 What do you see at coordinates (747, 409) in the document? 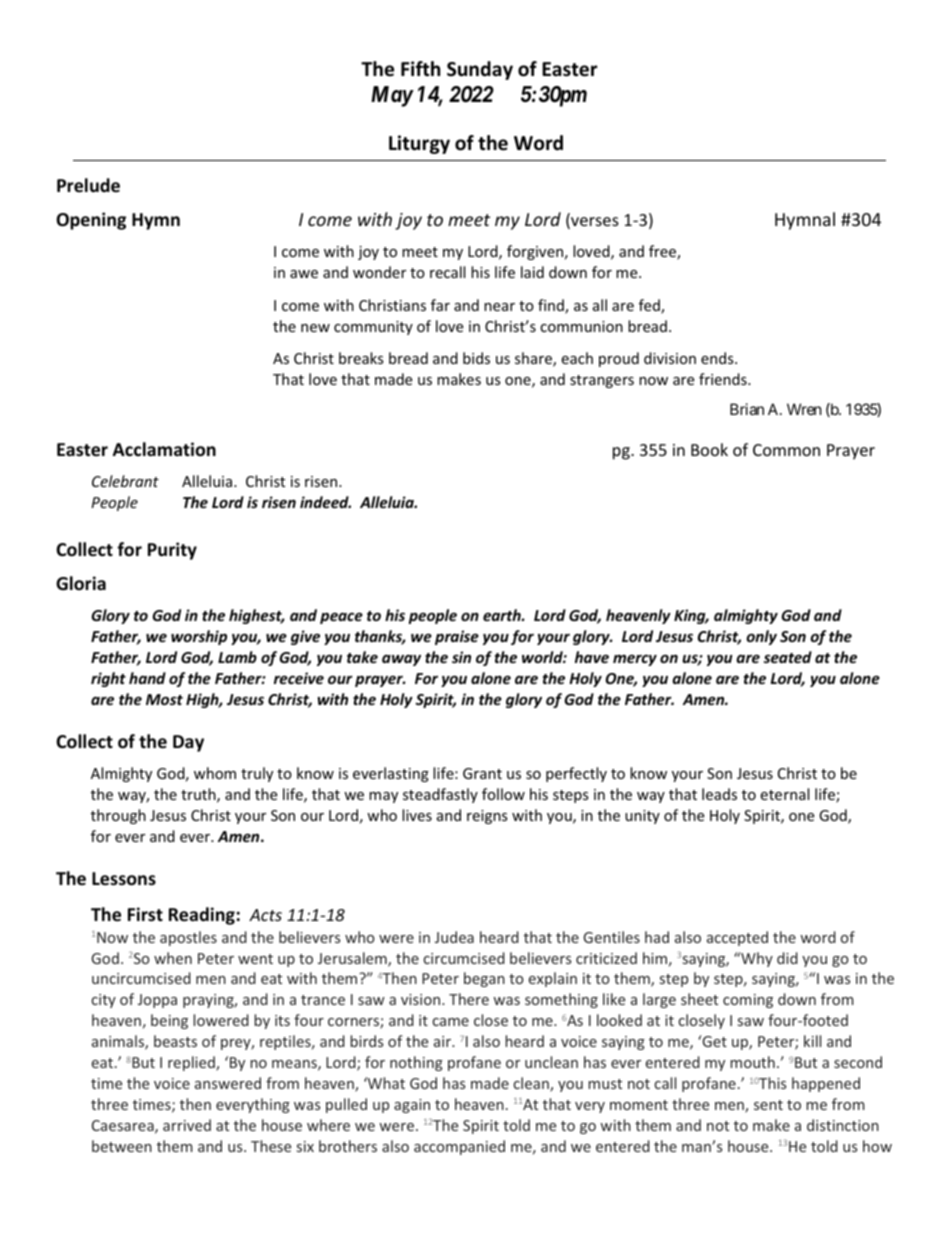
I see `Brian` at bounding box center [747, 409].
